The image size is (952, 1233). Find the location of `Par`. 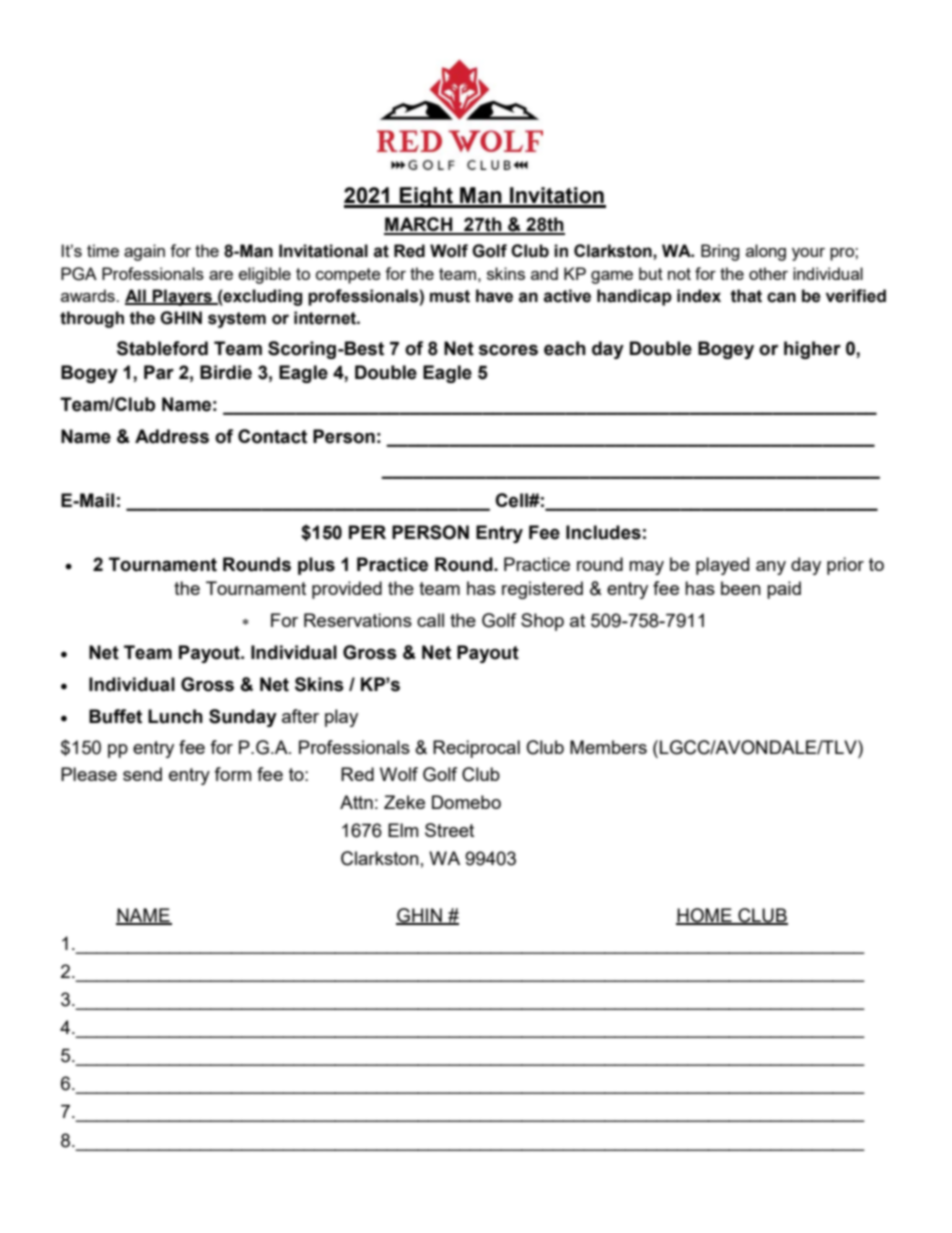

Par is located at coordinates (159, 372).
